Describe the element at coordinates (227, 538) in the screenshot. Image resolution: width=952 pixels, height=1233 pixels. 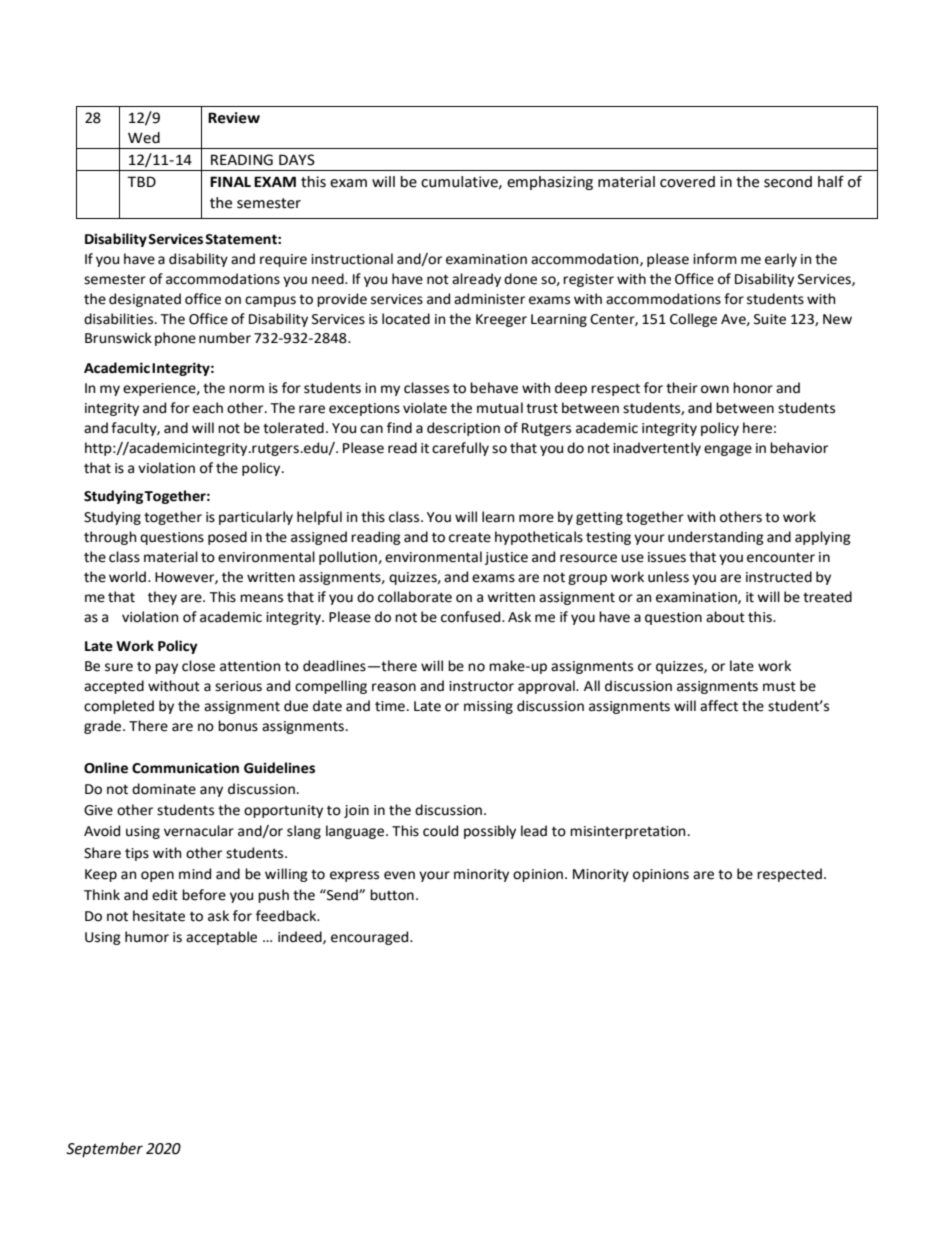
I see `posed` at that location.
